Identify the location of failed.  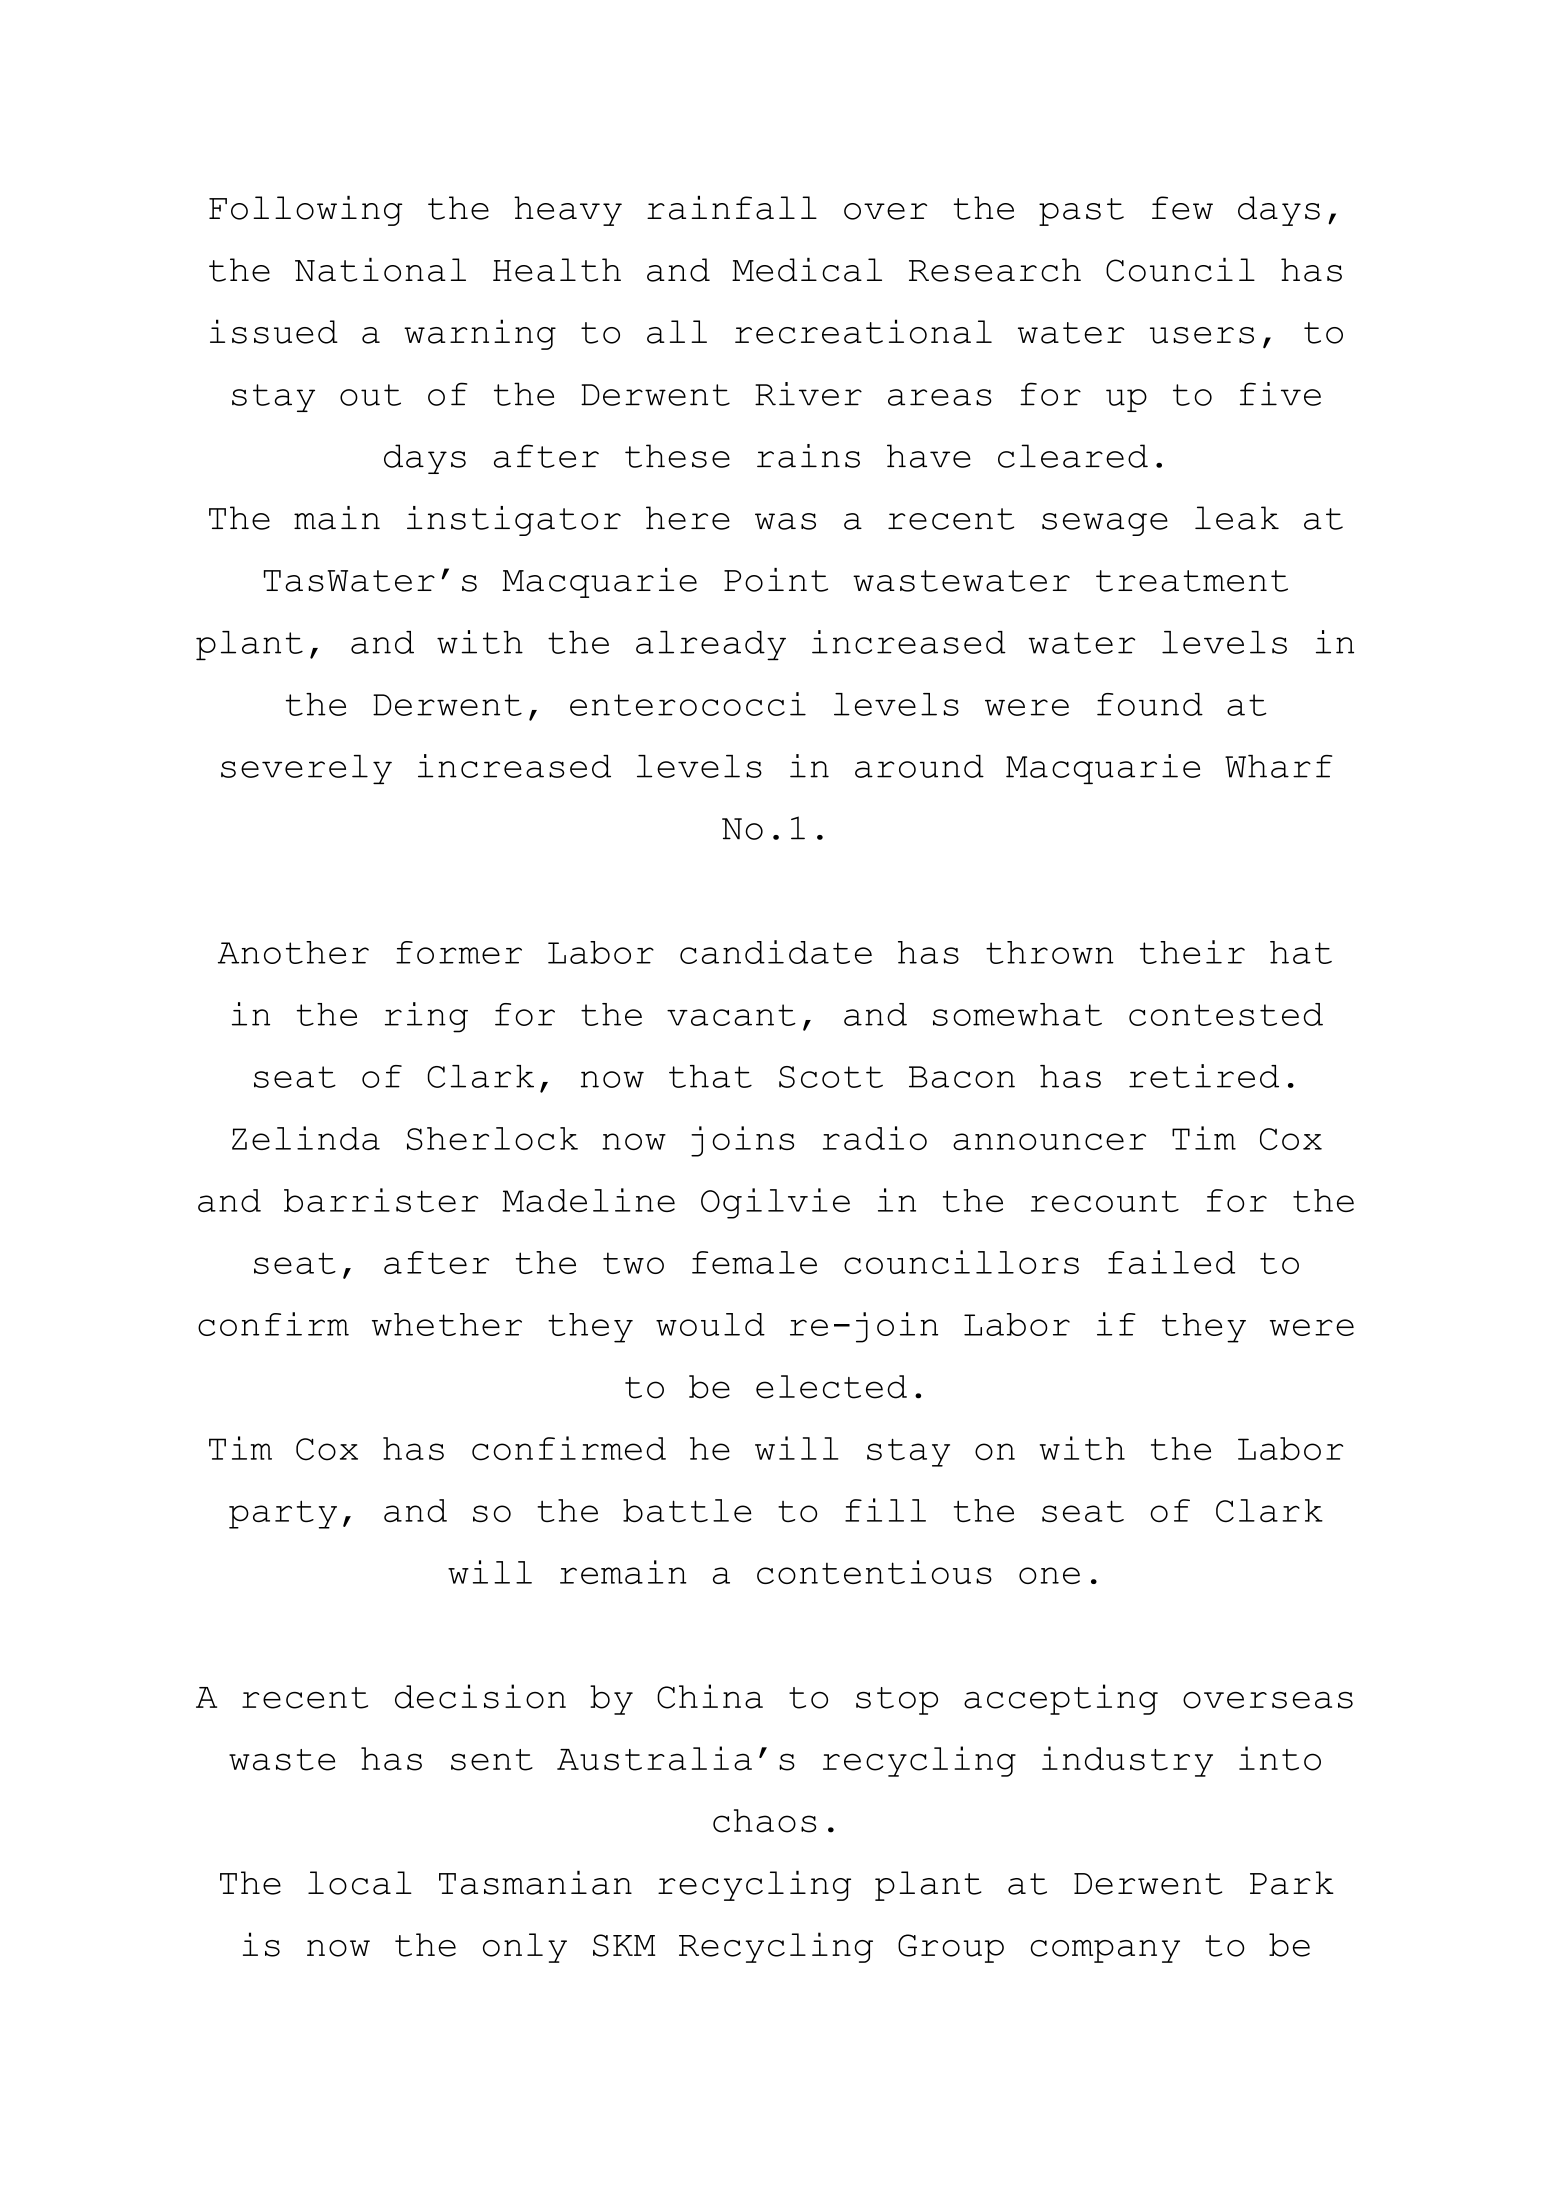
(1171, 1262).
